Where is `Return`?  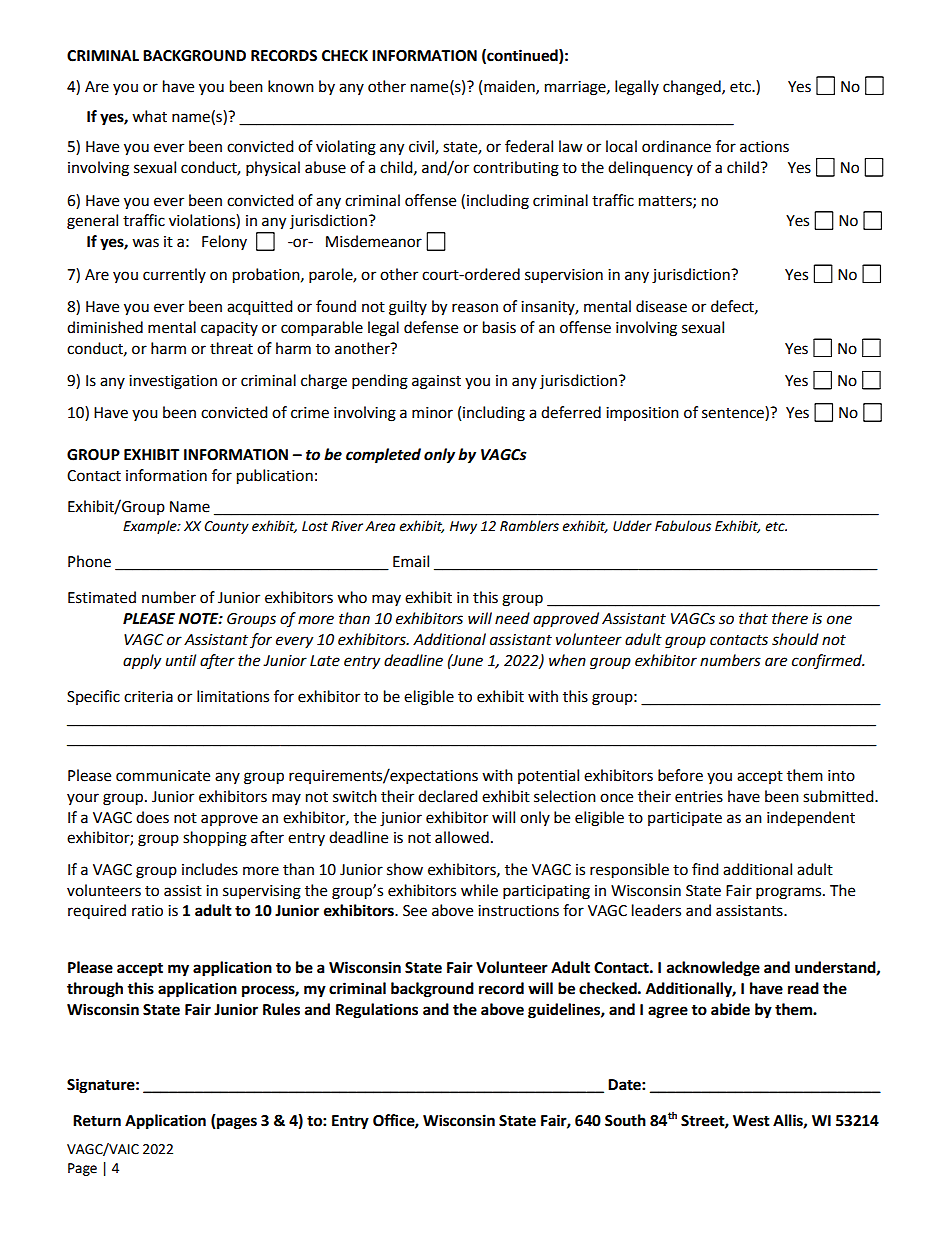 Return is located at coordinates (97, 1121).
